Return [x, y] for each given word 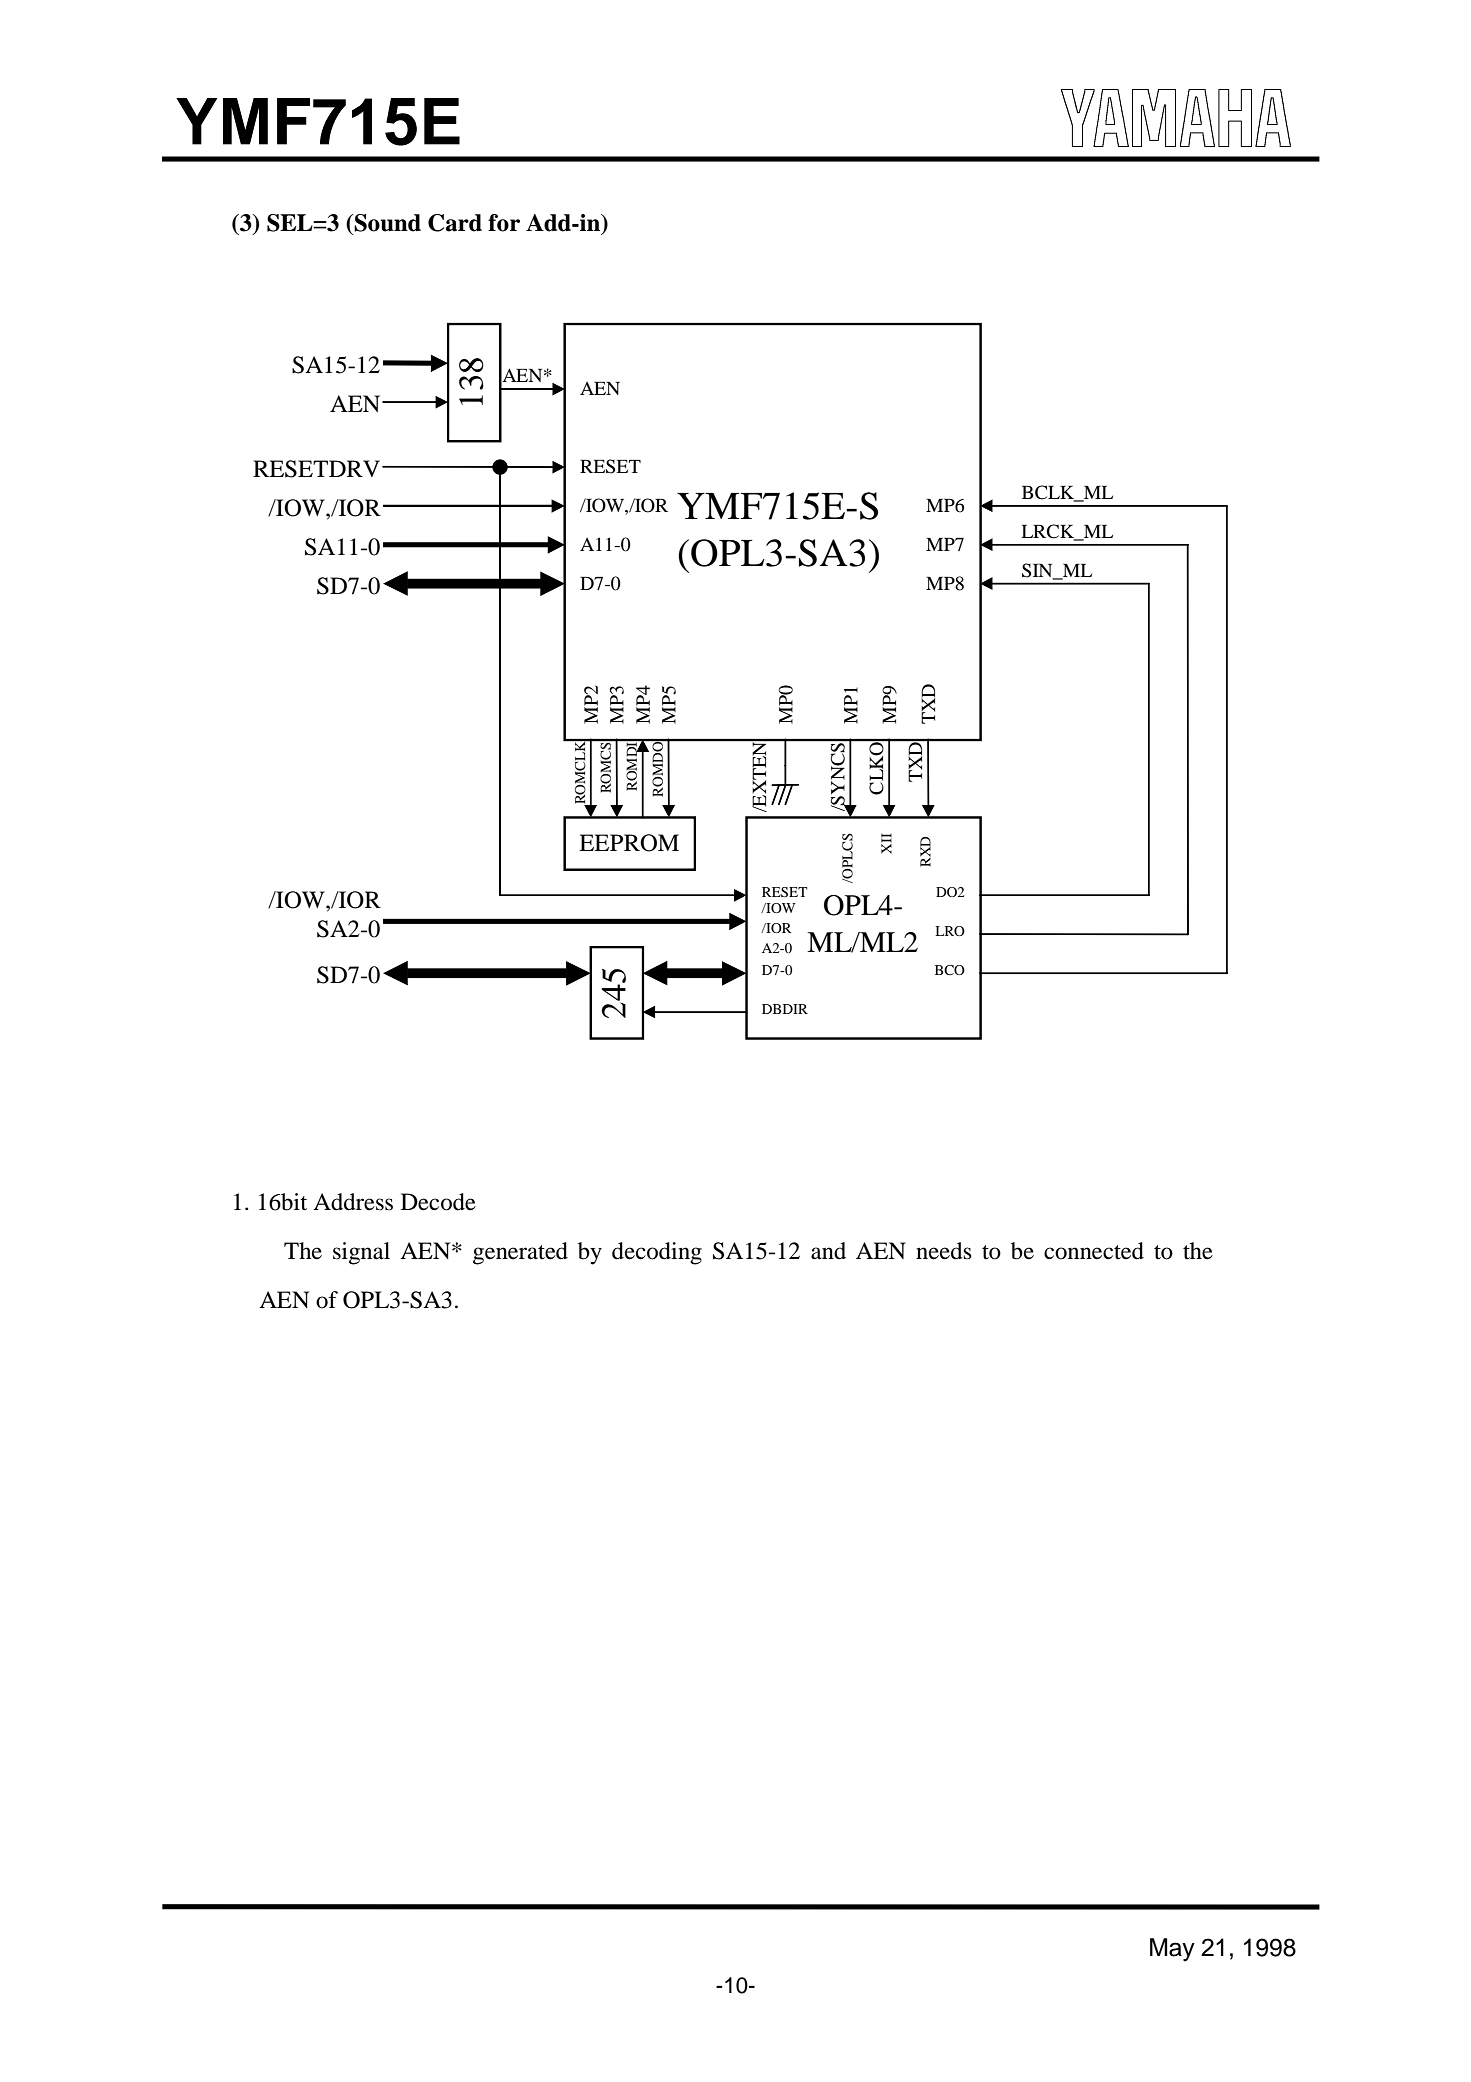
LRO [950, 931]
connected [1094, 1251]
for [504, 223]
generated [520, 1253]
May [1172, 1950]
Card [455, 223]
